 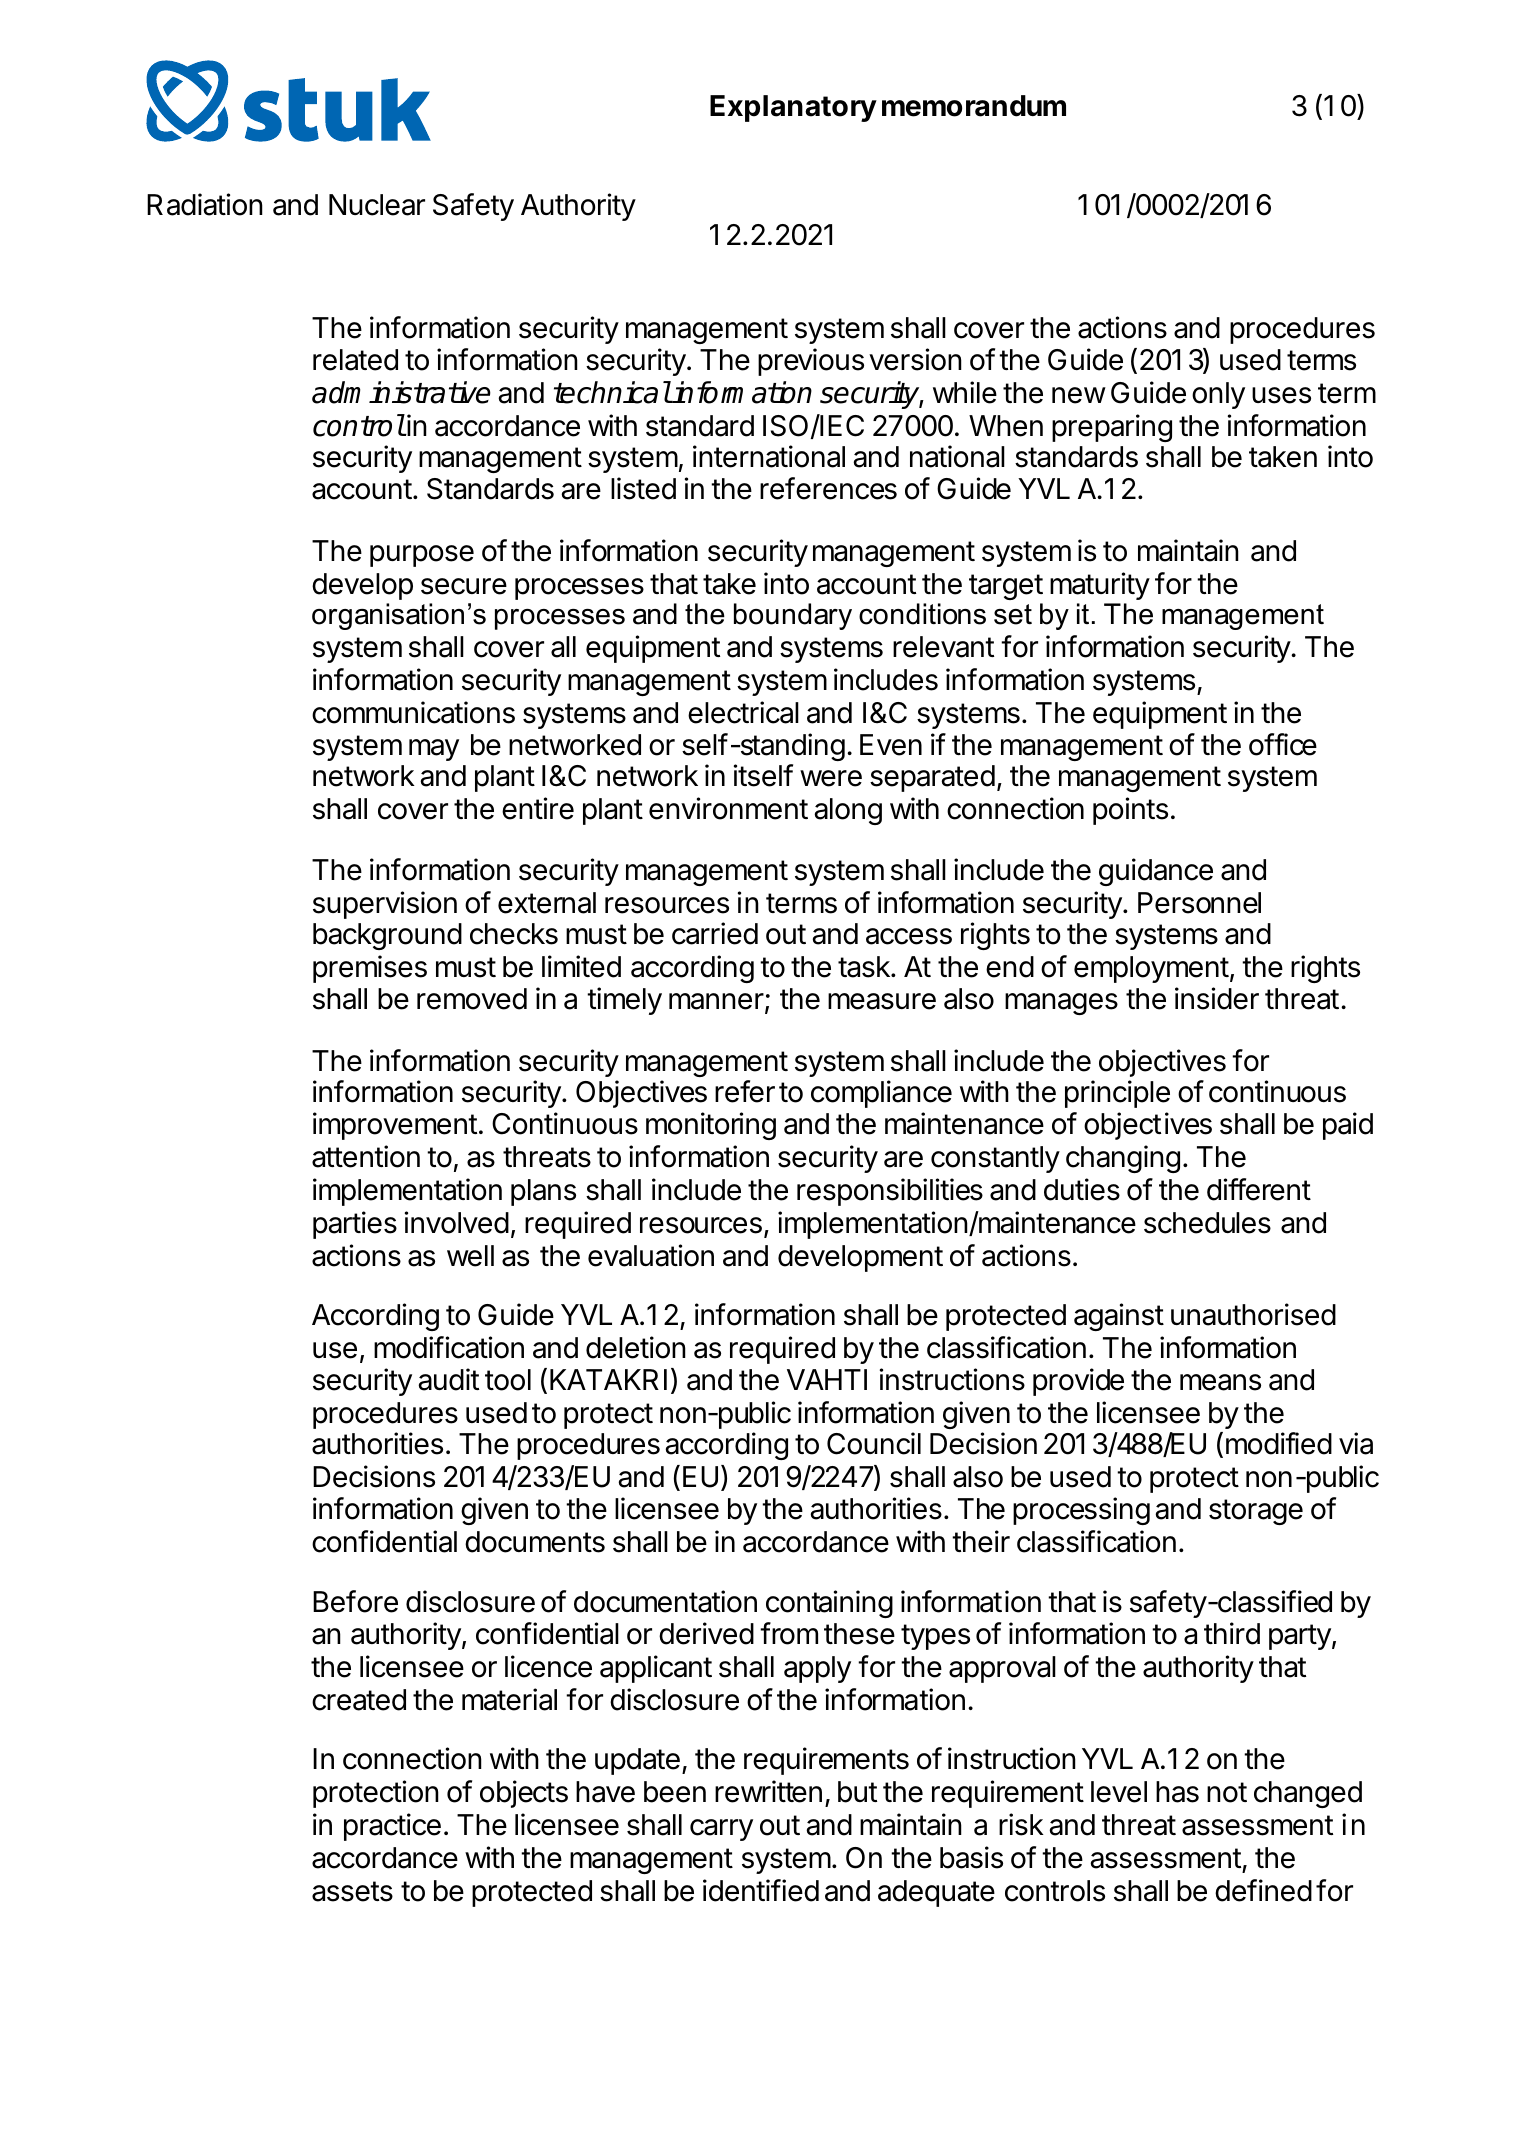 What do you see at coordinates (716, 1001) in the screenshot?
I see `manner` at bounding box center [716, 1001].
